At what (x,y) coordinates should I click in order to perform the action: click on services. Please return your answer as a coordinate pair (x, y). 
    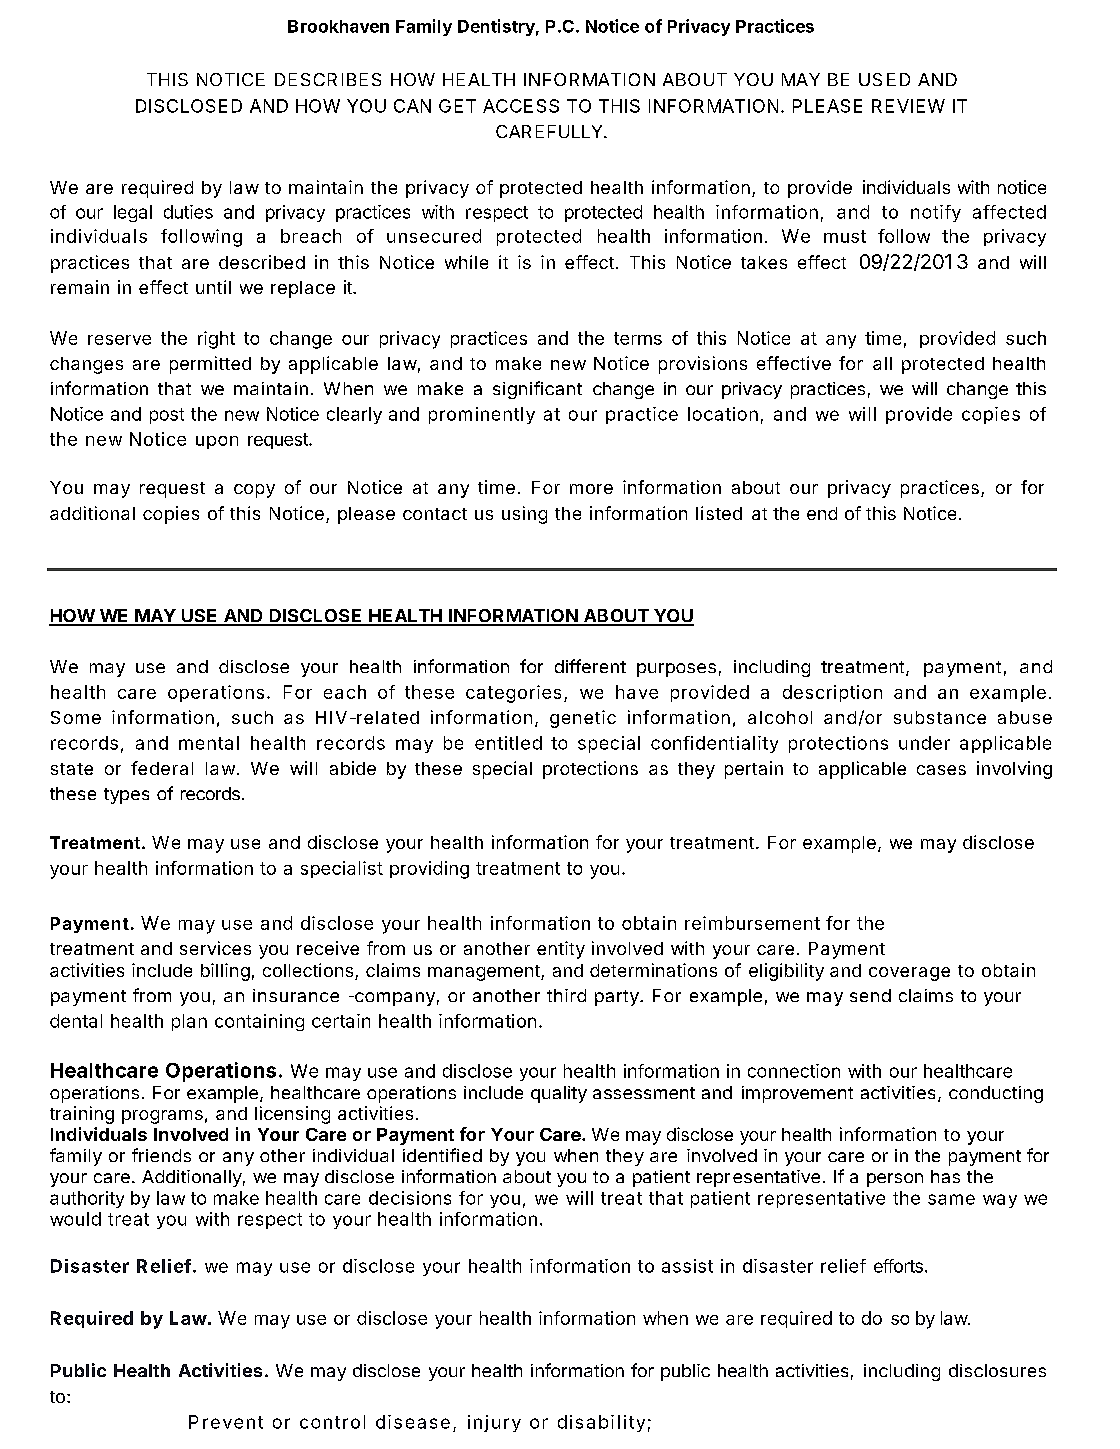
    Looking at the image, I should click on (215, 948).
